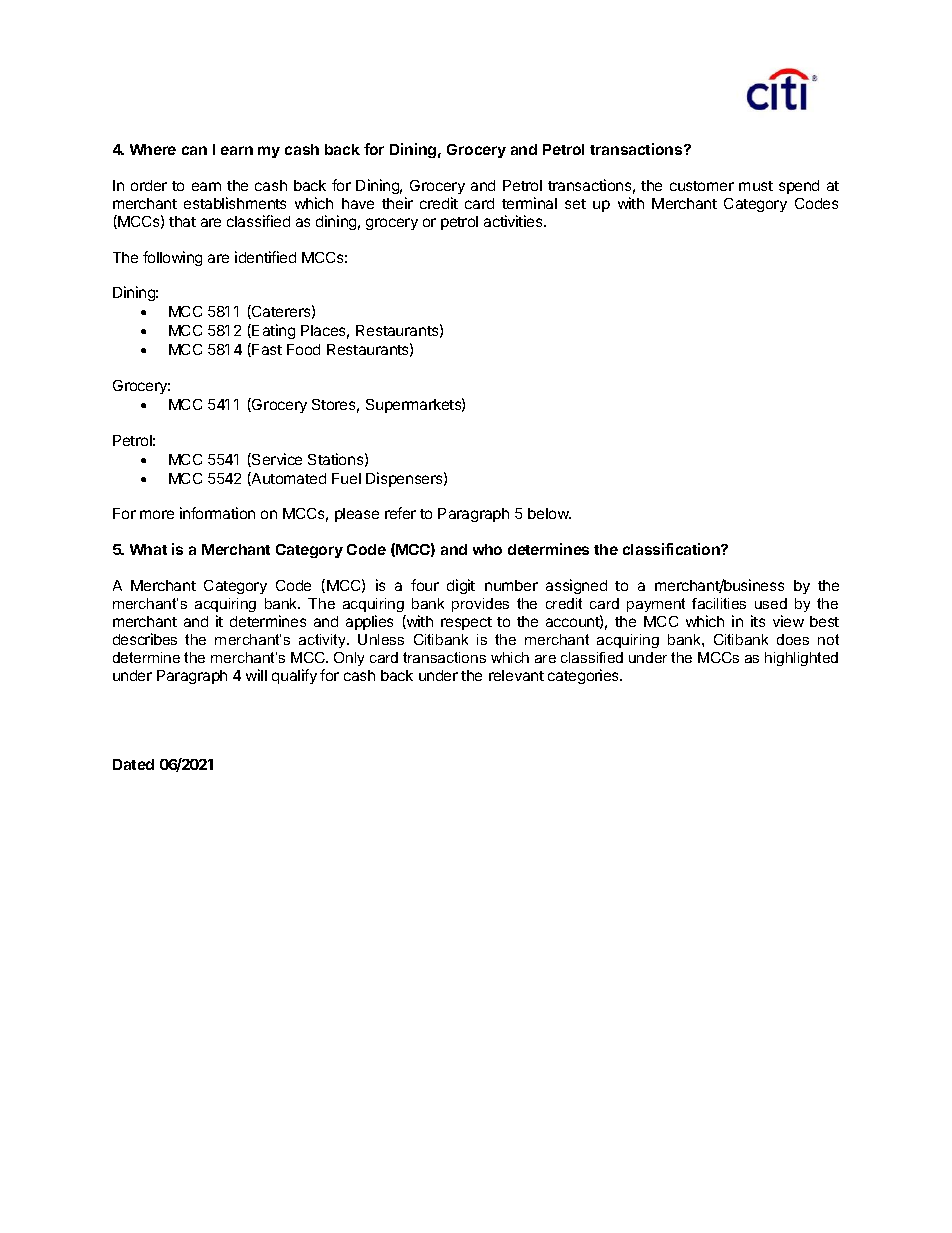  I want to click on Dated, so click(133, 764).
